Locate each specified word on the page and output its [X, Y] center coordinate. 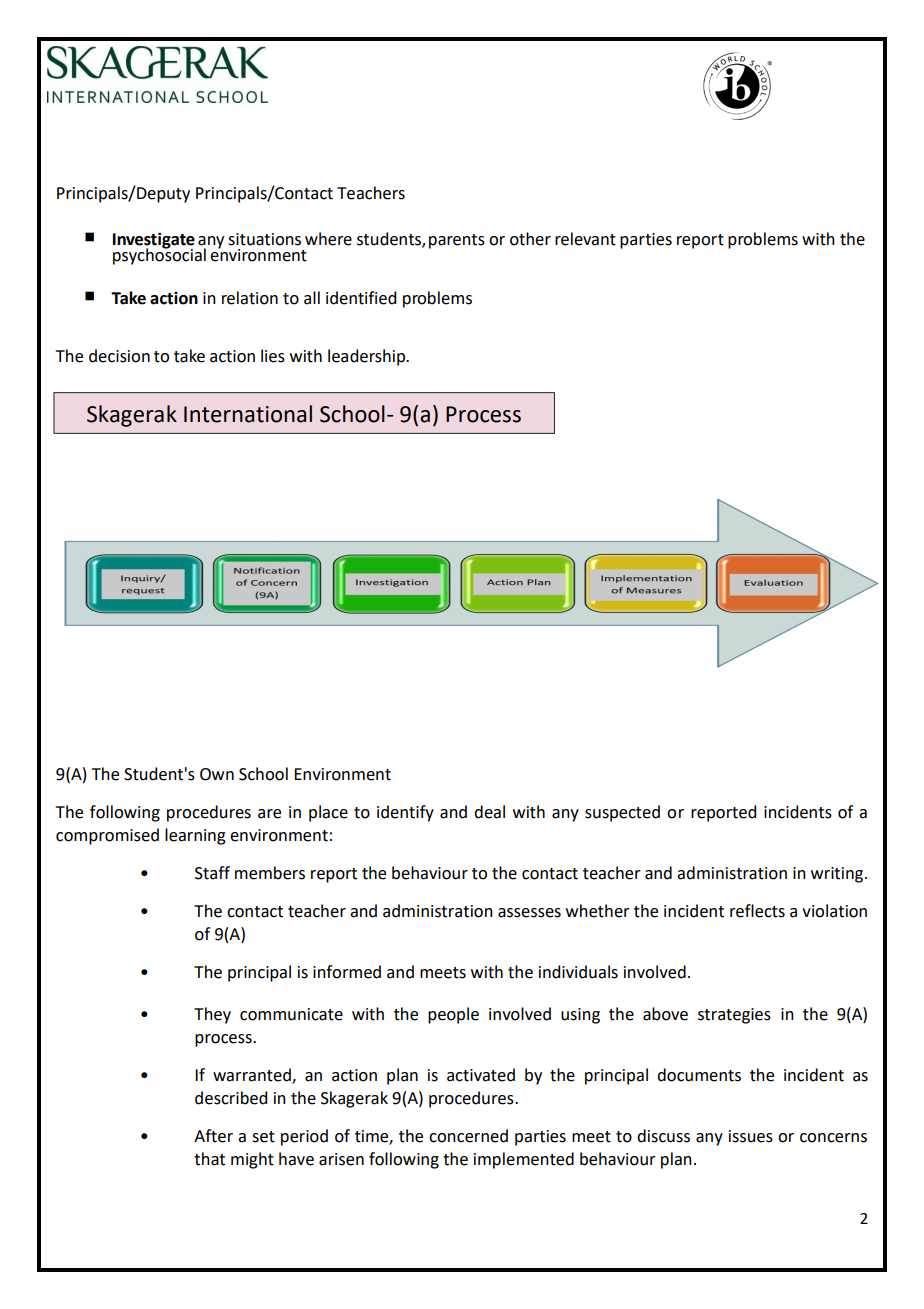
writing [838, 875]
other [530, 239]
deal [489, 812]
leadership [368, 357]
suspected [622, 813]
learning [195, 836]
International [248, 414]
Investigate [154, 241]
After [213, 1136]
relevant [585, 239]
